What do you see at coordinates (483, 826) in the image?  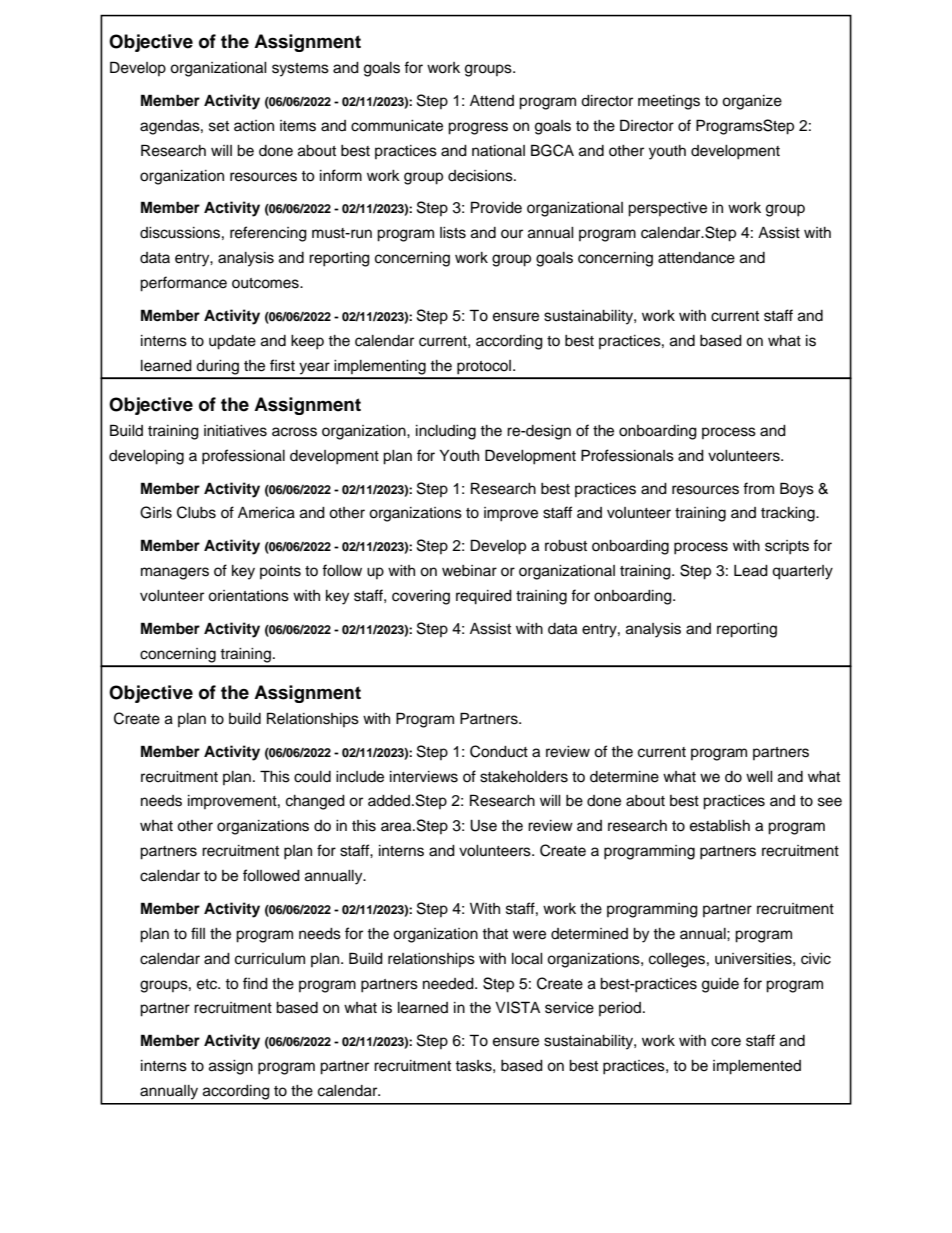 I see `Use` at bounding box center [483, 826].
